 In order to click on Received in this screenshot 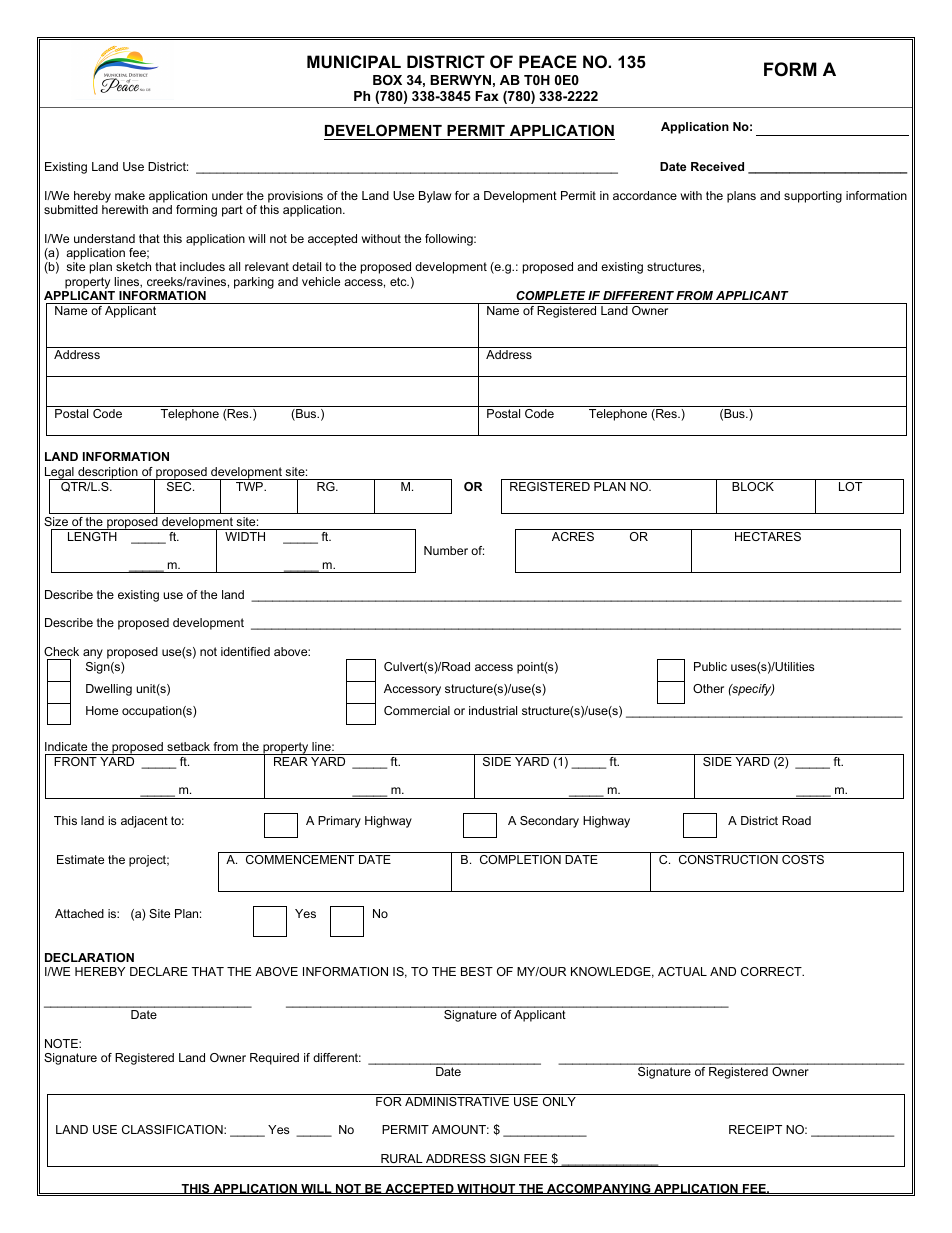, I will do `click(717, 166)`.
